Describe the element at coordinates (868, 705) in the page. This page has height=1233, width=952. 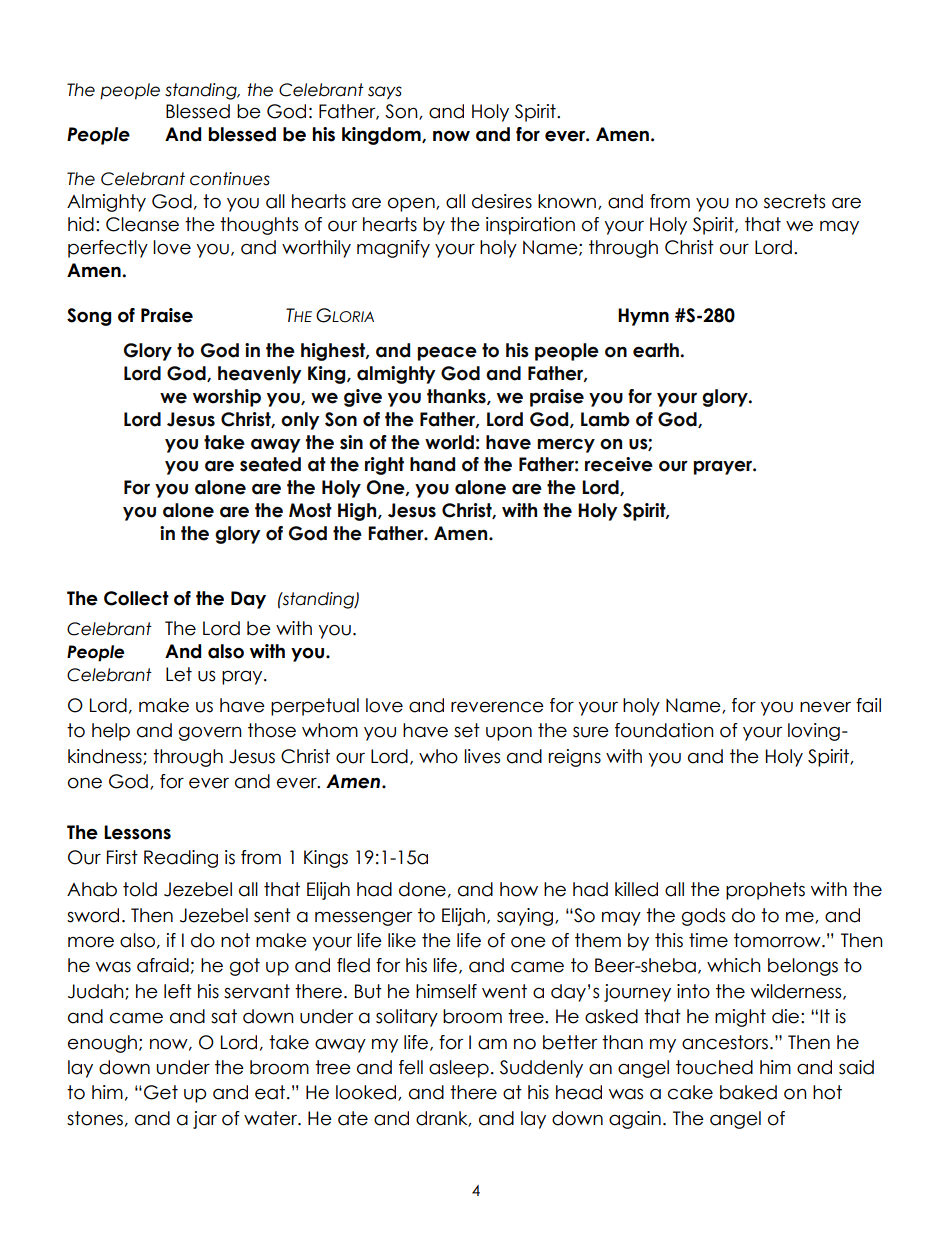
I see `fail` at that location.
